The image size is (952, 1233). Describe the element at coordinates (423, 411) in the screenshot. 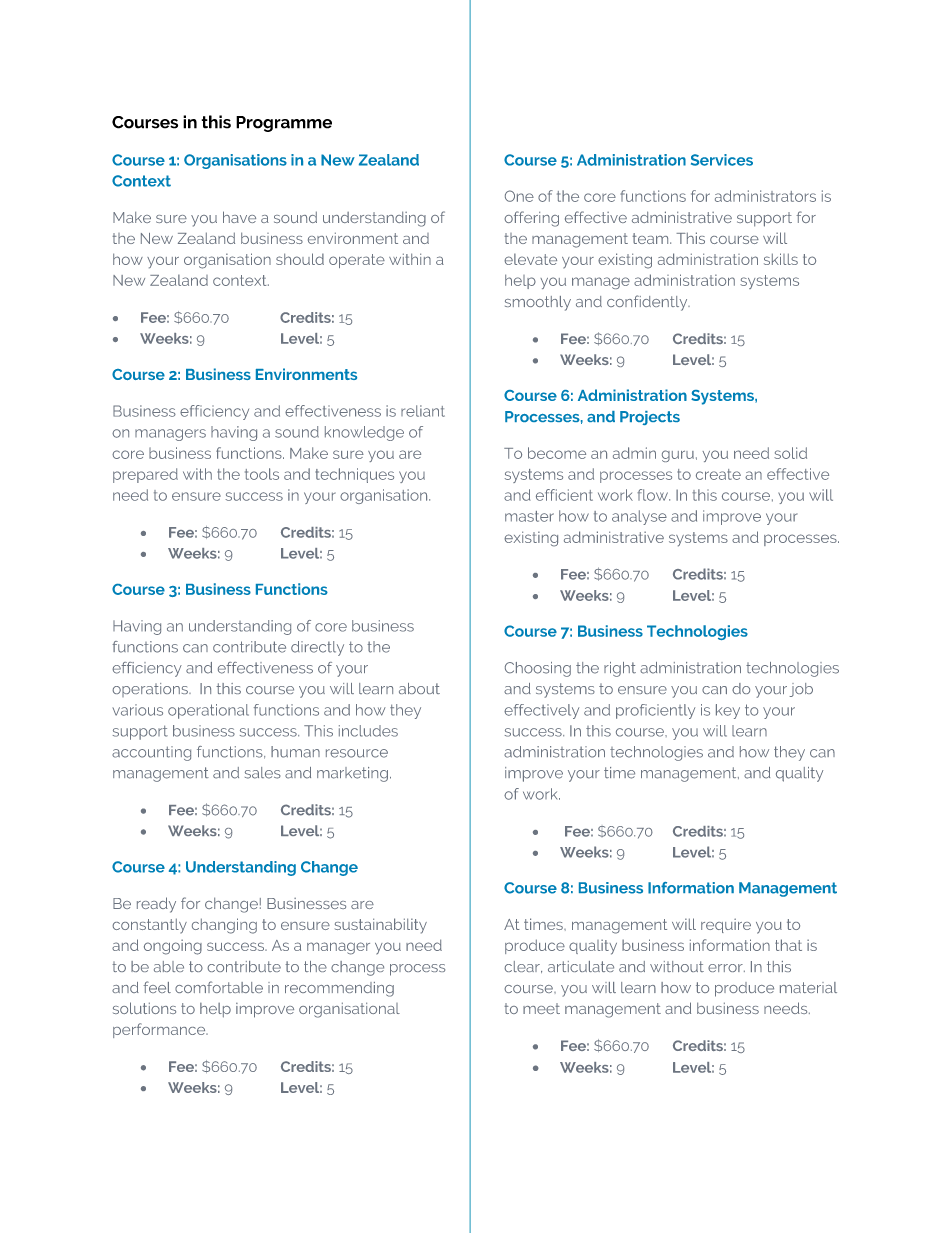

I see `reliant` at that location.
